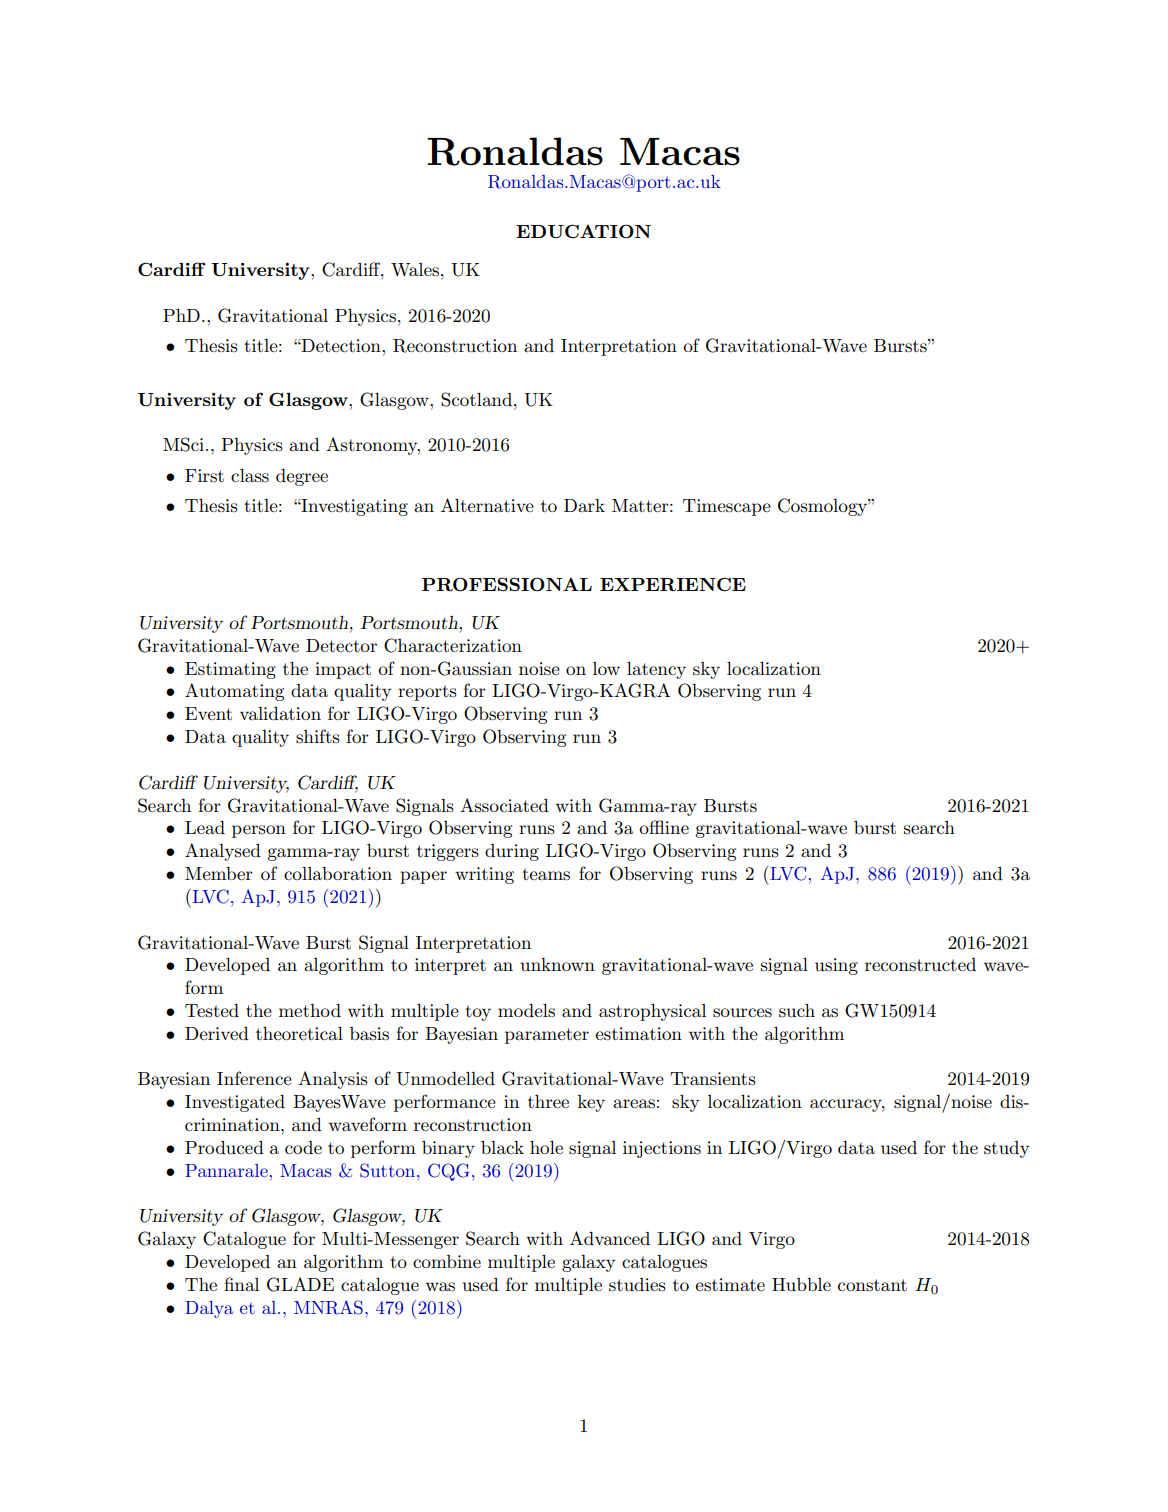  Describe the element at coordinates (920, 965) in the screenshot. I see `reconstructed` at that location.
